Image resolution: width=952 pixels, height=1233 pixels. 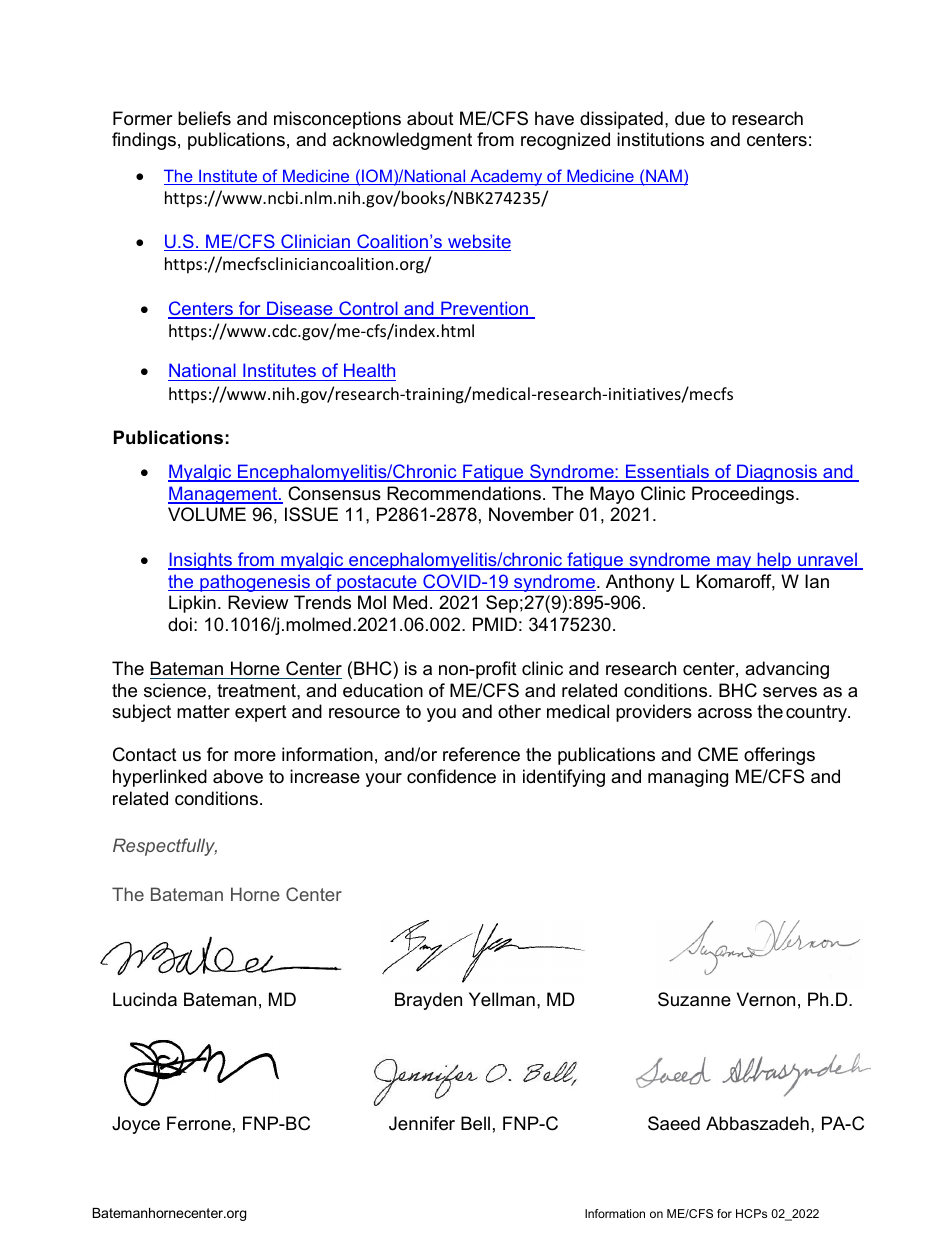 I want to click on Academy, so click(x=506, y=177).
